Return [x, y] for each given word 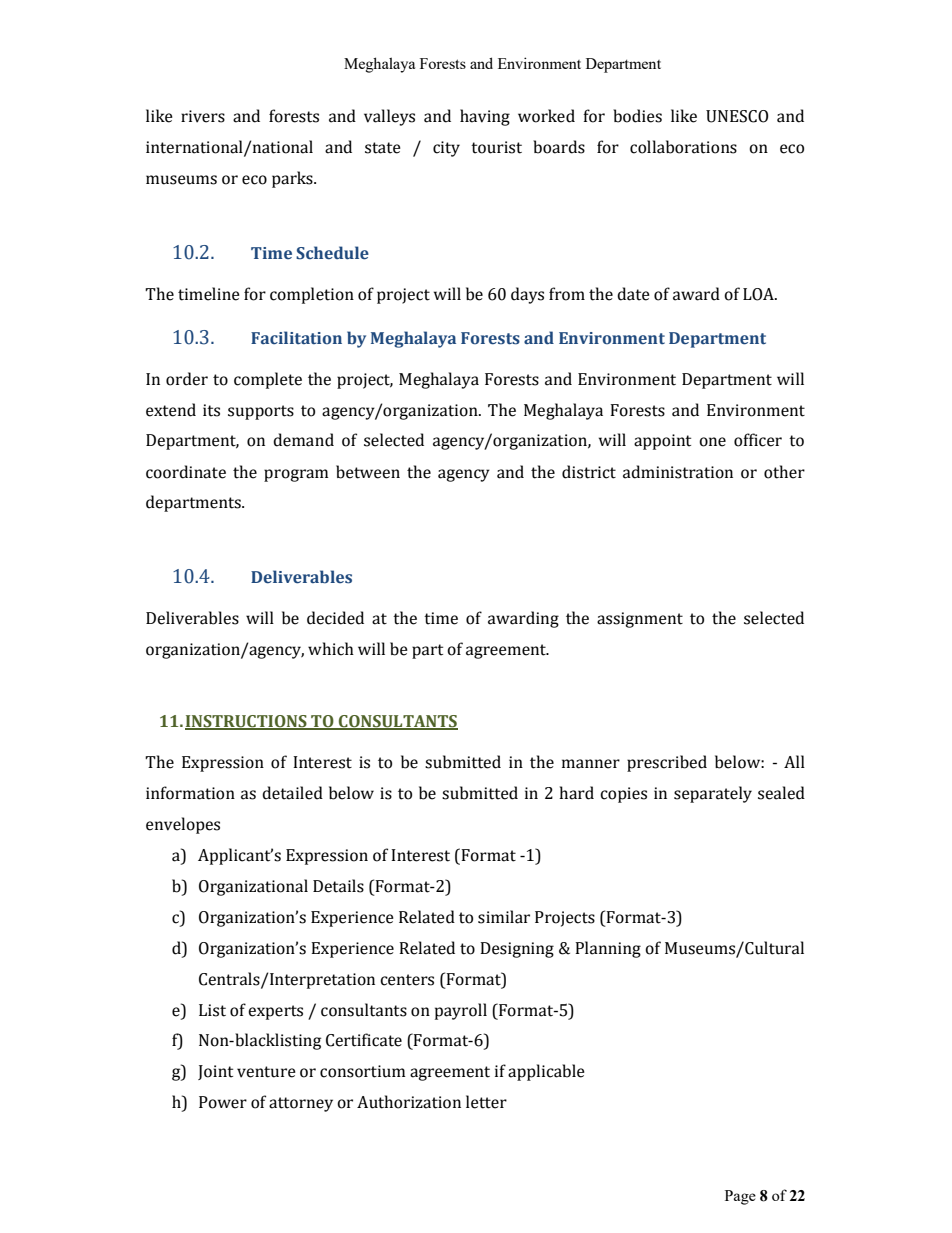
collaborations [683, 147]
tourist [496, 147]
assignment [640, 620]
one [712, 442]
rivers [203, 116]
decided [335, 618]
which [331, 649]
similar [504, 917]
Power [223, 1102]
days [527, 295]
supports [261, 412]
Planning [608, 949]
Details [338, 886]
